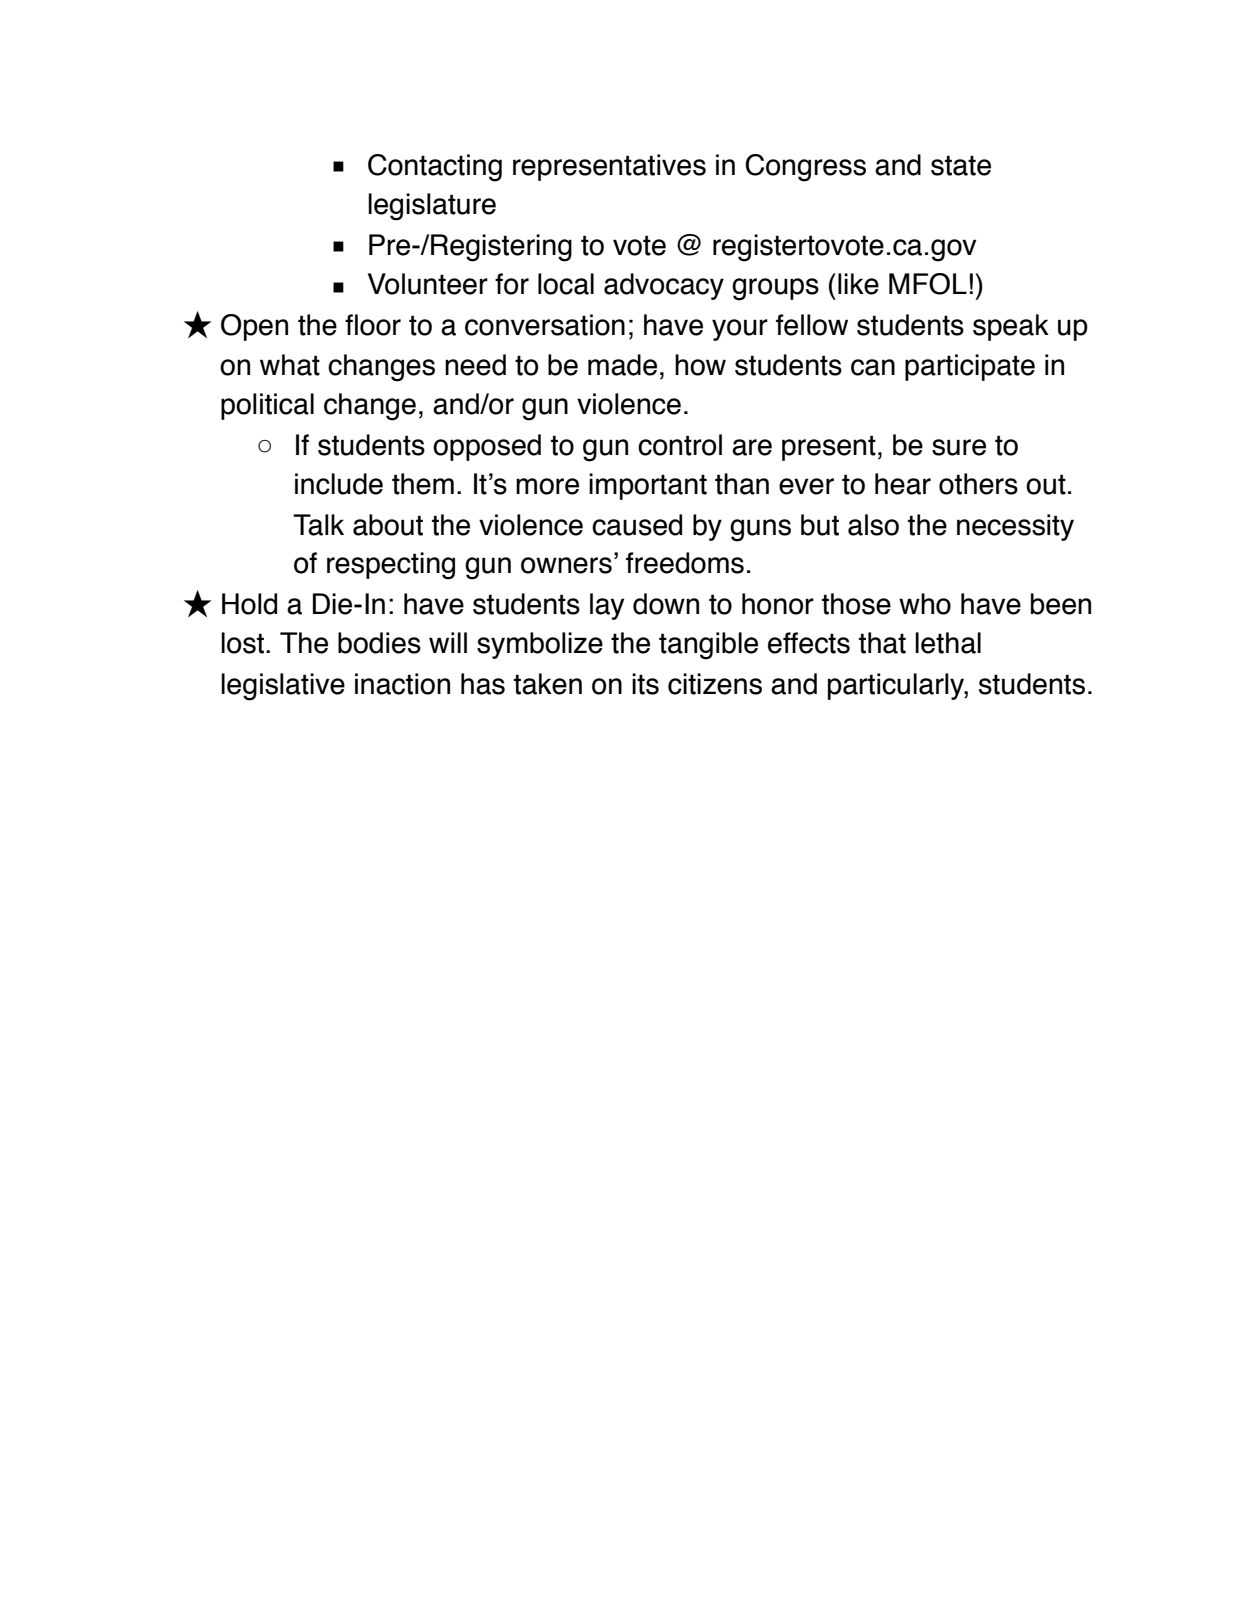  What do you see at coordinates (961, 165) in the document?
I see `state` at bounding box center [961, 165].
